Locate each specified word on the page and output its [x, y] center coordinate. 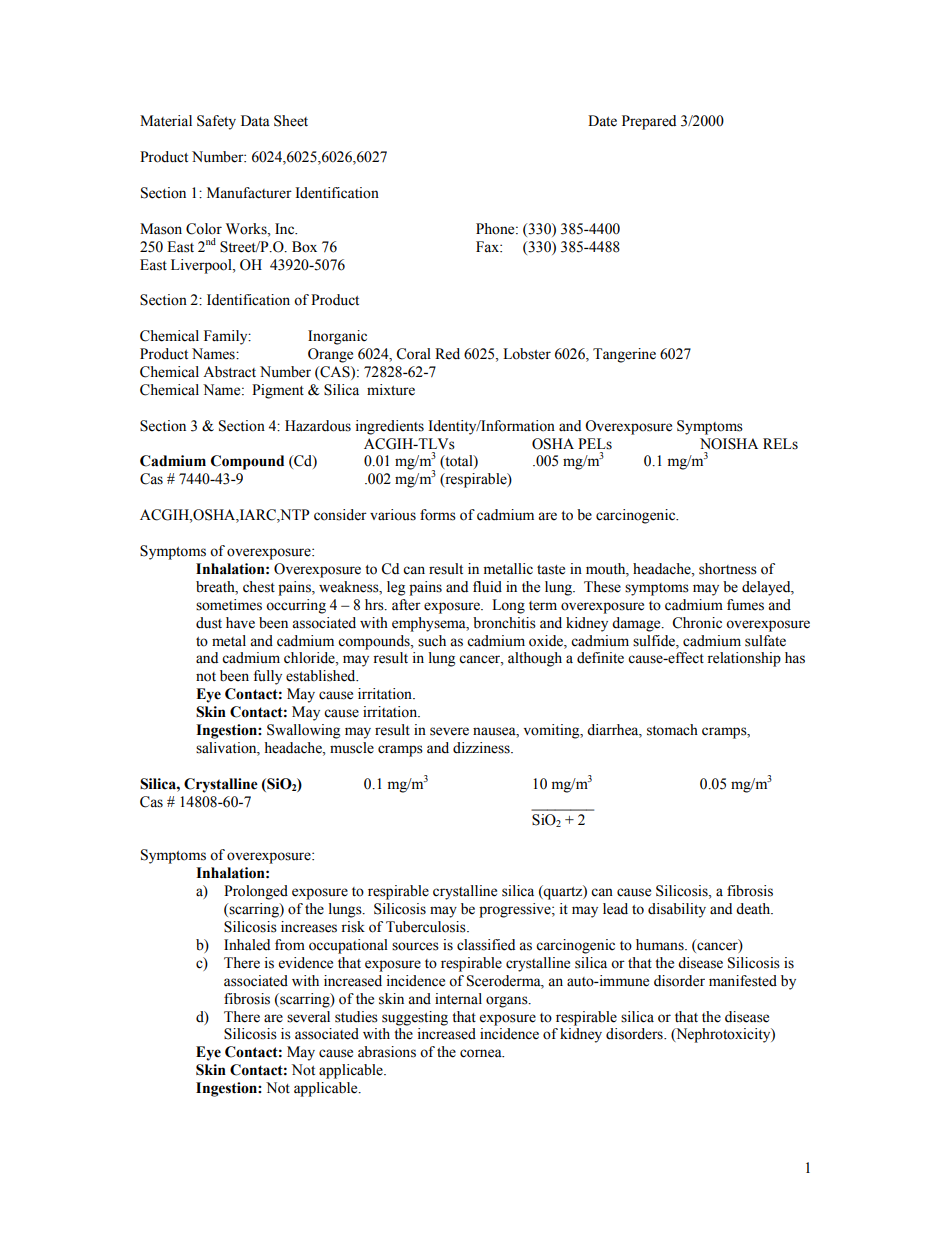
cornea [482, 1053]
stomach [672, 730]
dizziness [482, 748]
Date [602, 121]
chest [259, 587]
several [308, 1017]
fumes [745, 605]
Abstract [229, 372]
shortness [728, 569]
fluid [487, 587]
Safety [216, 122]
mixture [391, 390]
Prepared [649, 122]
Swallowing [303, 731]
